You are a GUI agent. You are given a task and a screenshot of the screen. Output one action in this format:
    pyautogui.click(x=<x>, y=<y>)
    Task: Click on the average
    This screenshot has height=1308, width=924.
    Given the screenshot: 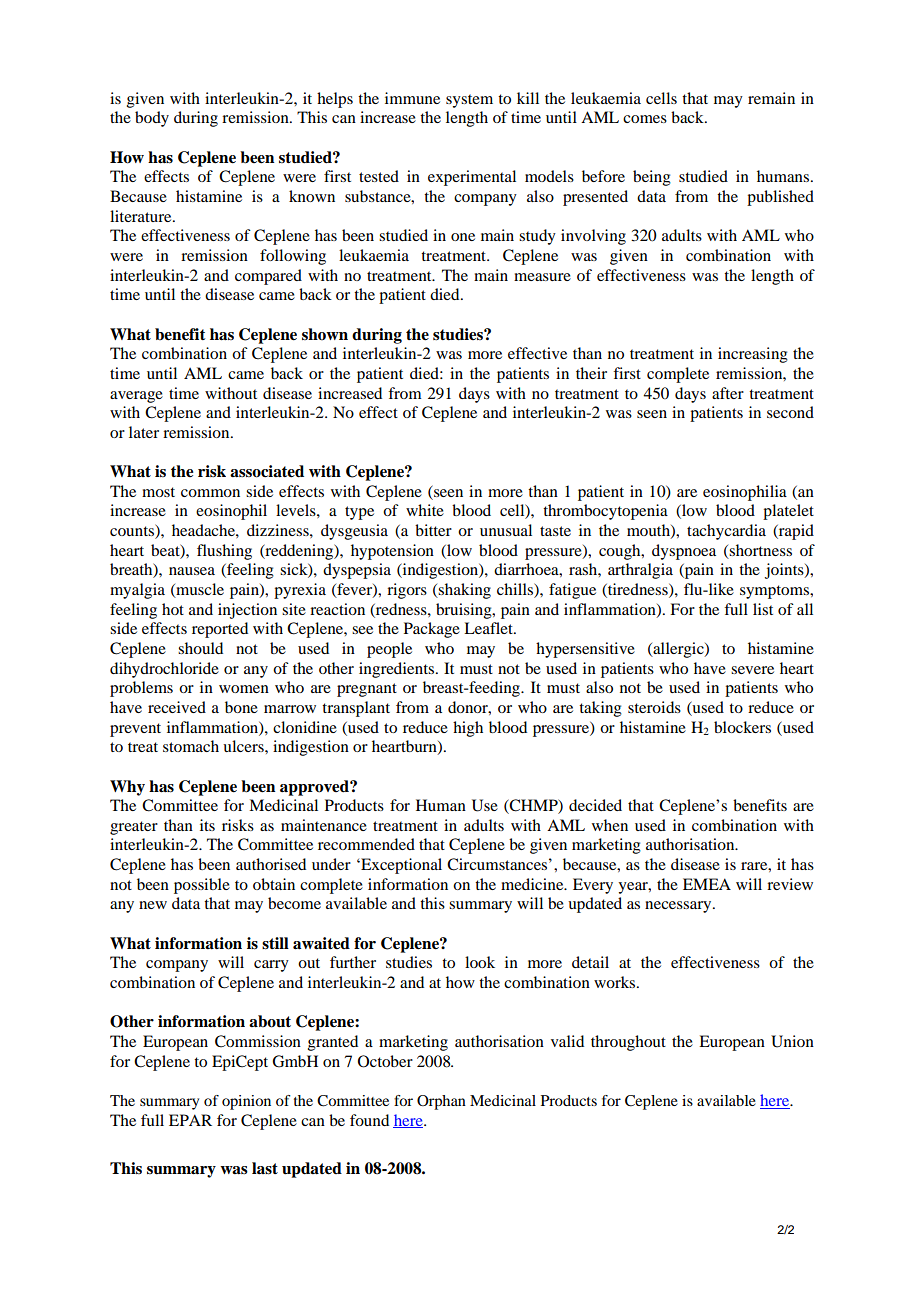 What is the action you would take?
    pyautogui.click(x=136, y=397)
